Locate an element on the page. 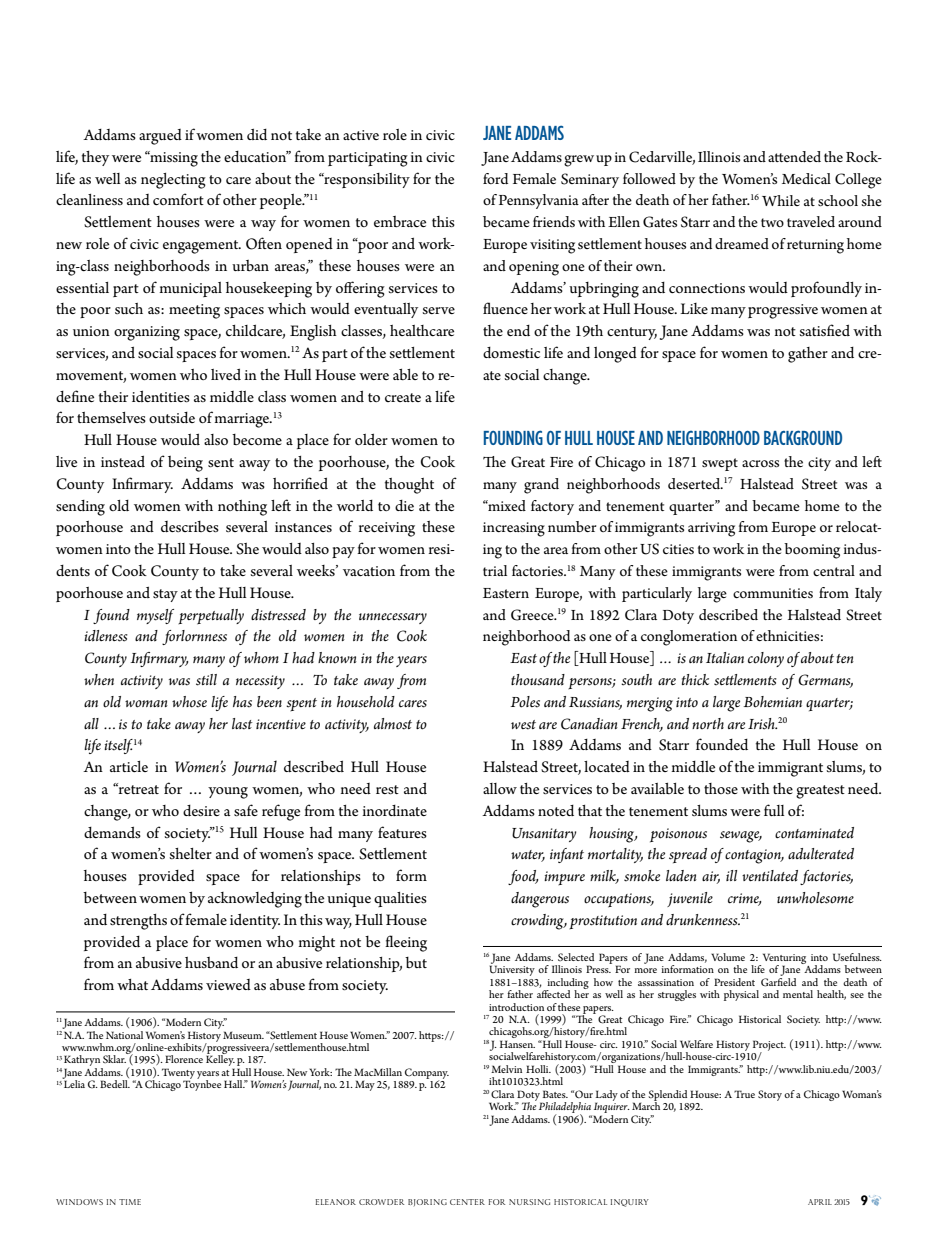 The image size is (952, 1233). center is located at coordinates (467, 1202).
